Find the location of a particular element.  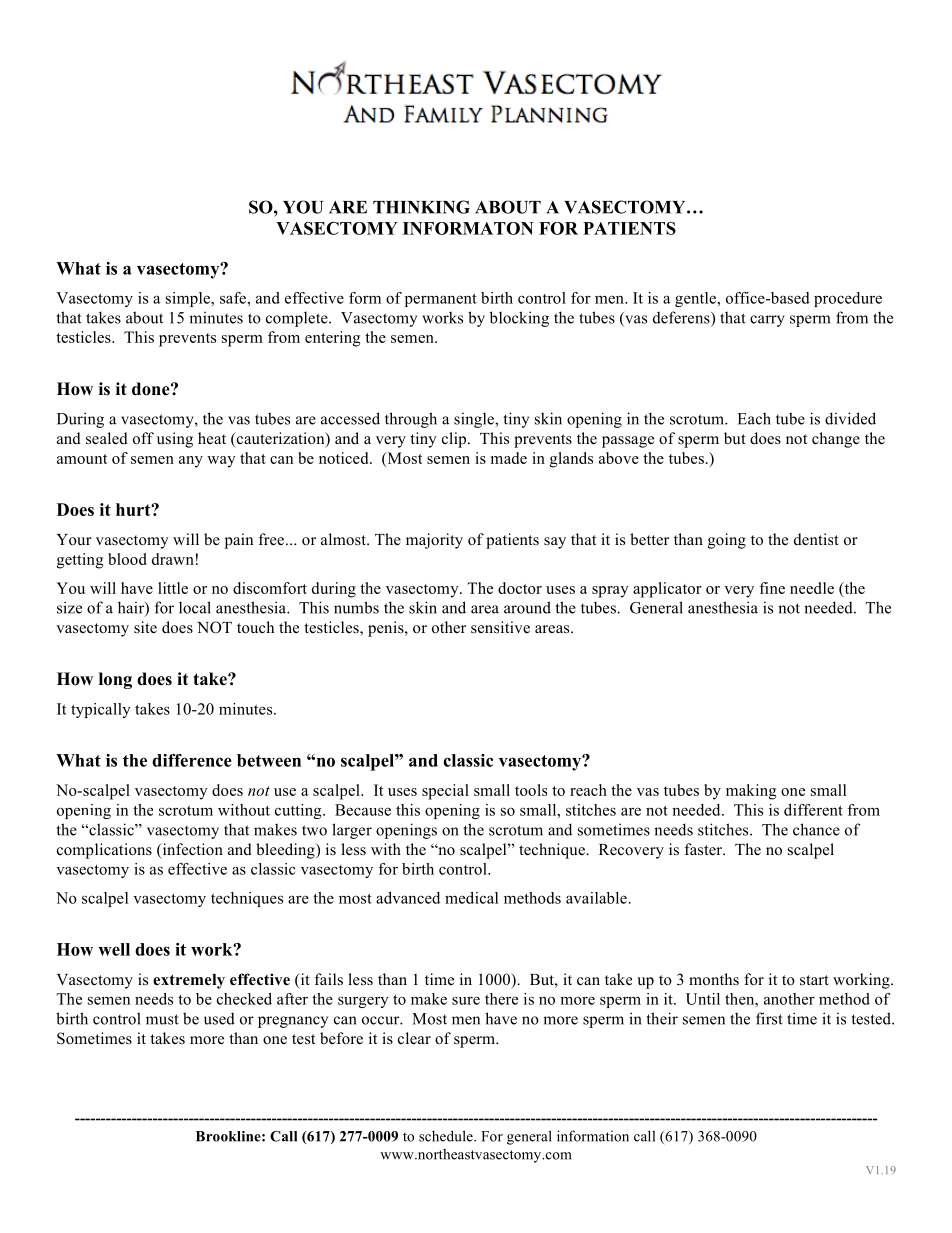

long is located at coordinates (115, 680).
